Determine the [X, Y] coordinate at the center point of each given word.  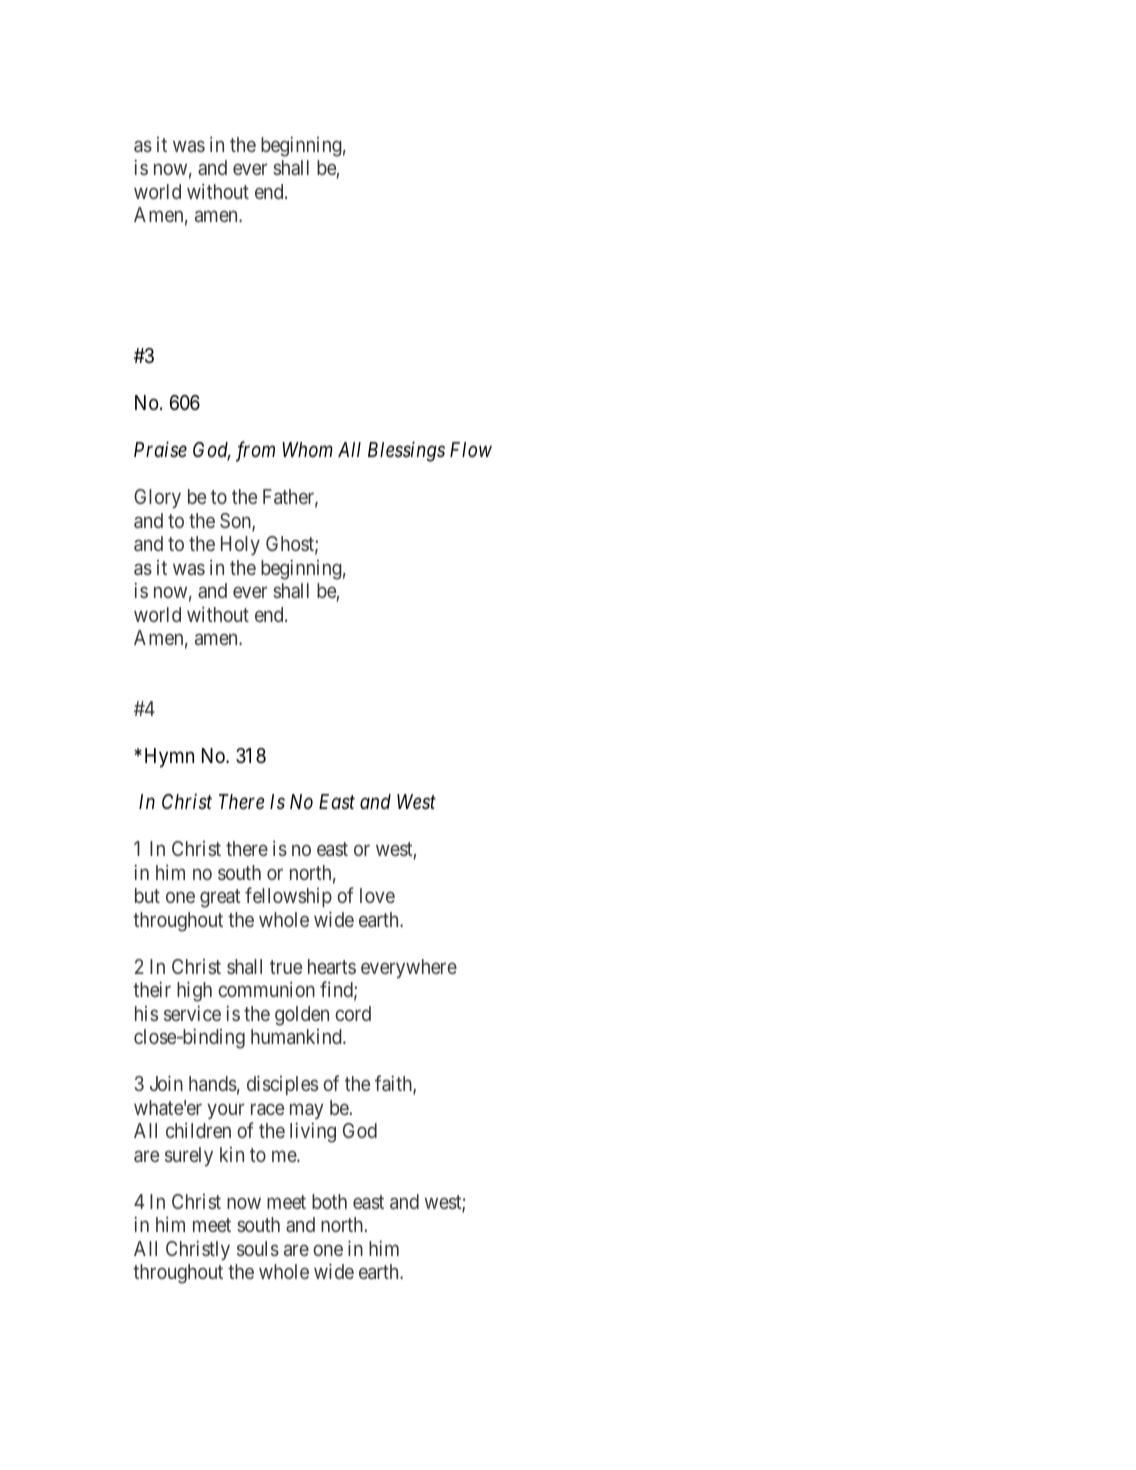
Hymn [169, 758]
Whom [307, 449]
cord [353, 1013]
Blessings [406, 451]
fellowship [288, 897]
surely [189, 1156]
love [377, 895]
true [286, 967]
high [194, 991]
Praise [160, 450]
